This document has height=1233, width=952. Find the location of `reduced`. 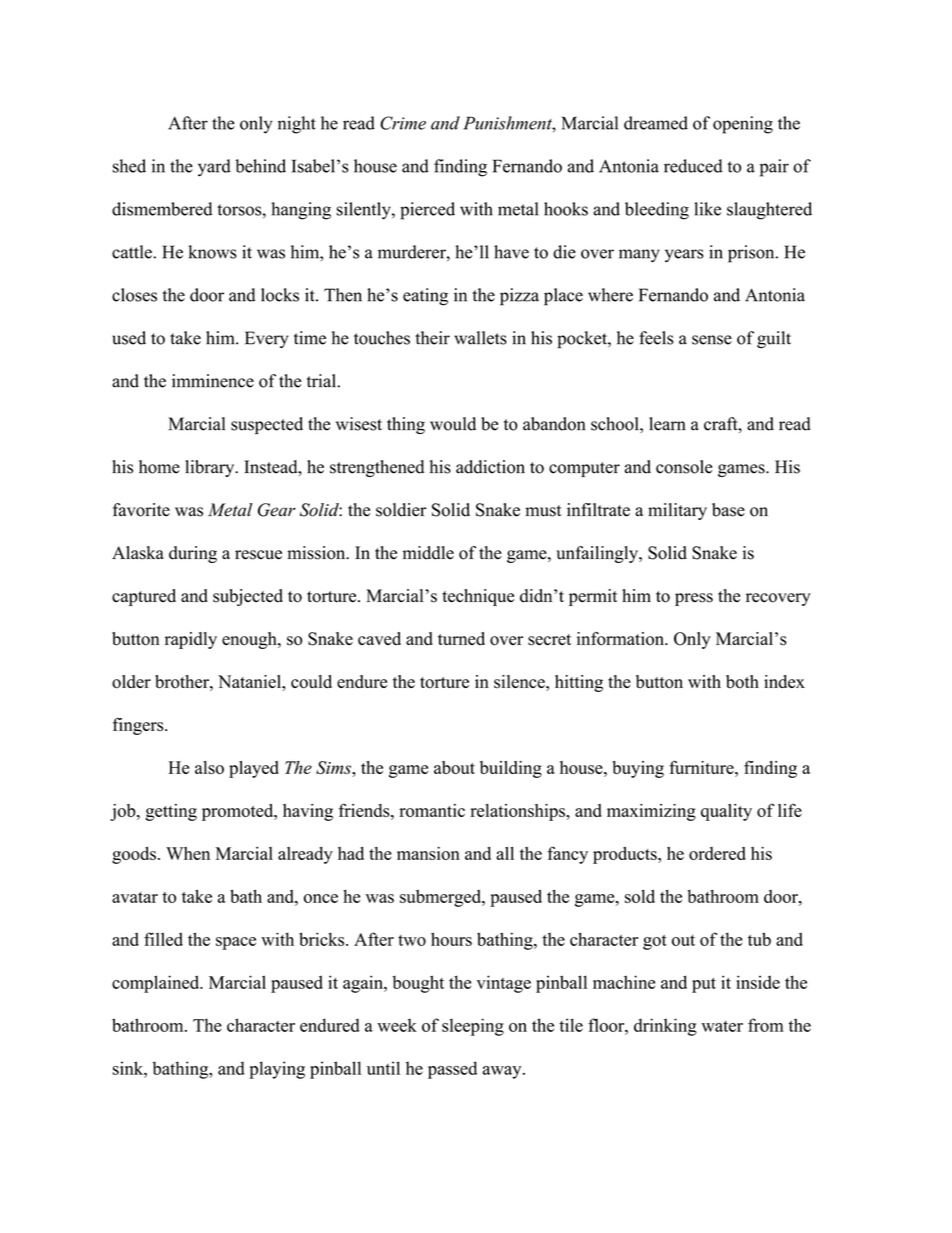

reduced is located at coordinates (693, 166).
